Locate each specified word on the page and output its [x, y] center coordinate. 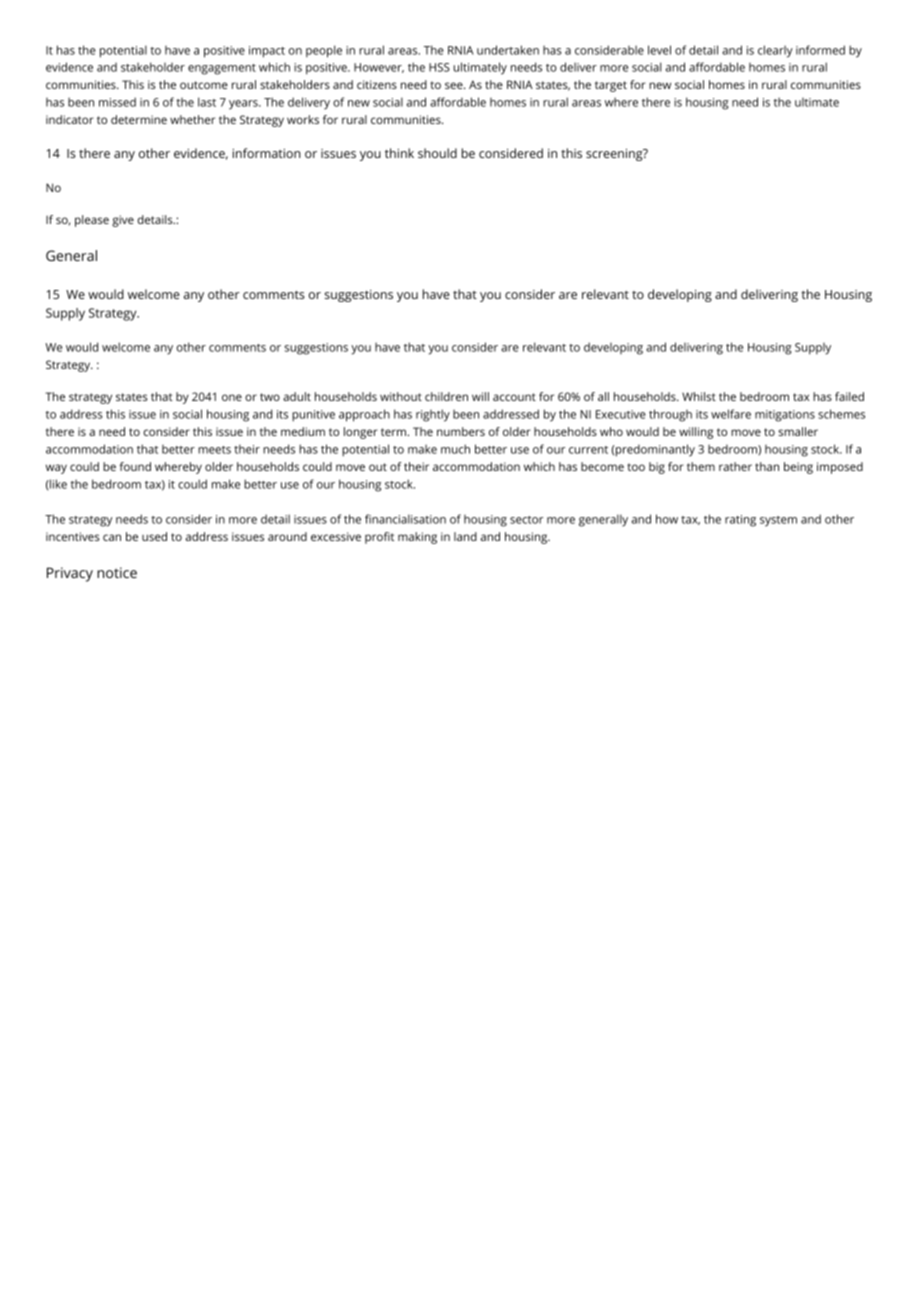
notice [117, 572]
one [232, 397]
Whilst [699, 396]
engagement [222, 69]
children [446, 396]
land [465, 536]
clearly [775, 51]
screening [615, 155]
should [437, 153]
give [123, 221]
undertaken [508, 50]
